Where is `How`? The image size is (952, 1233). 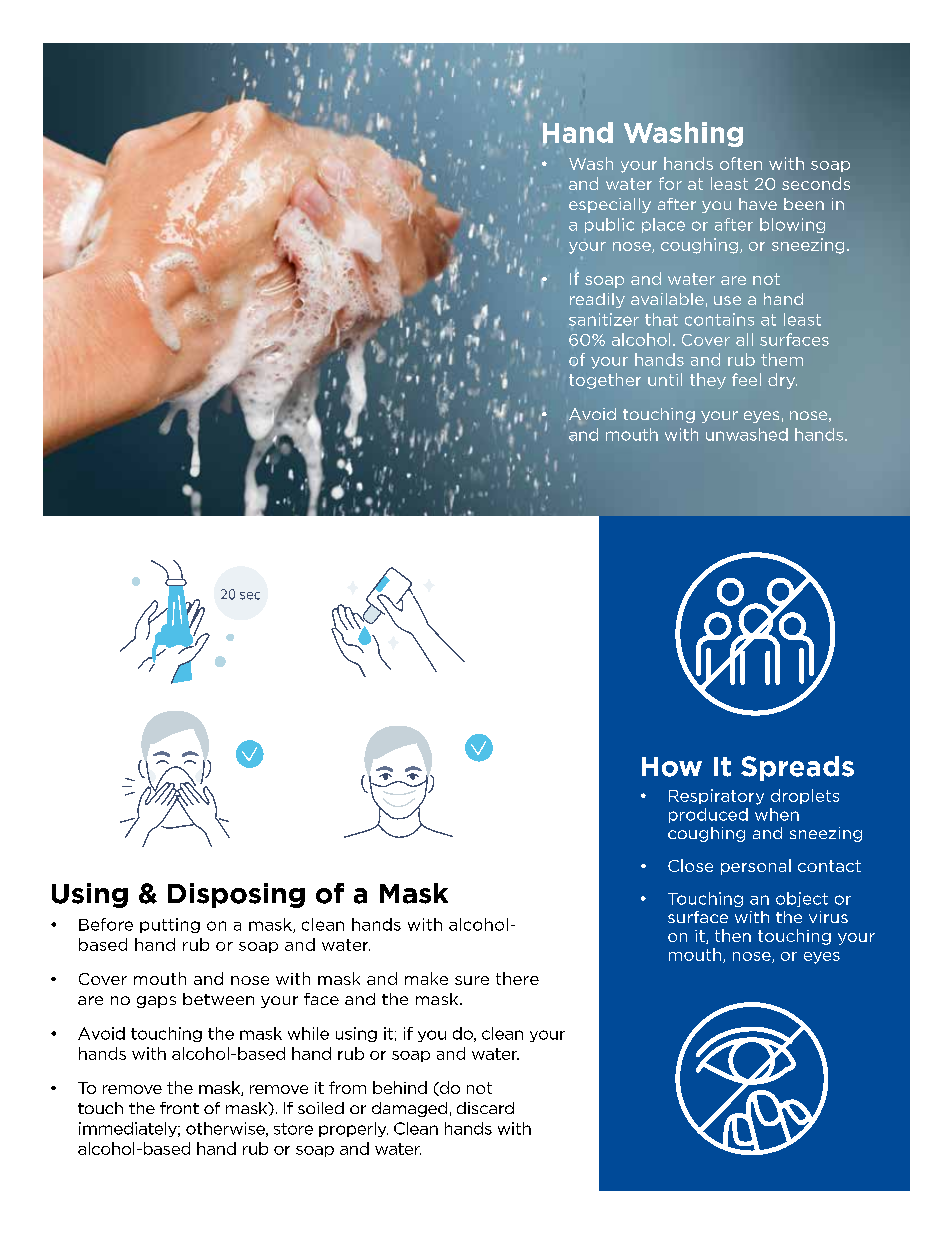
How is located at coordinates (672, 767).
